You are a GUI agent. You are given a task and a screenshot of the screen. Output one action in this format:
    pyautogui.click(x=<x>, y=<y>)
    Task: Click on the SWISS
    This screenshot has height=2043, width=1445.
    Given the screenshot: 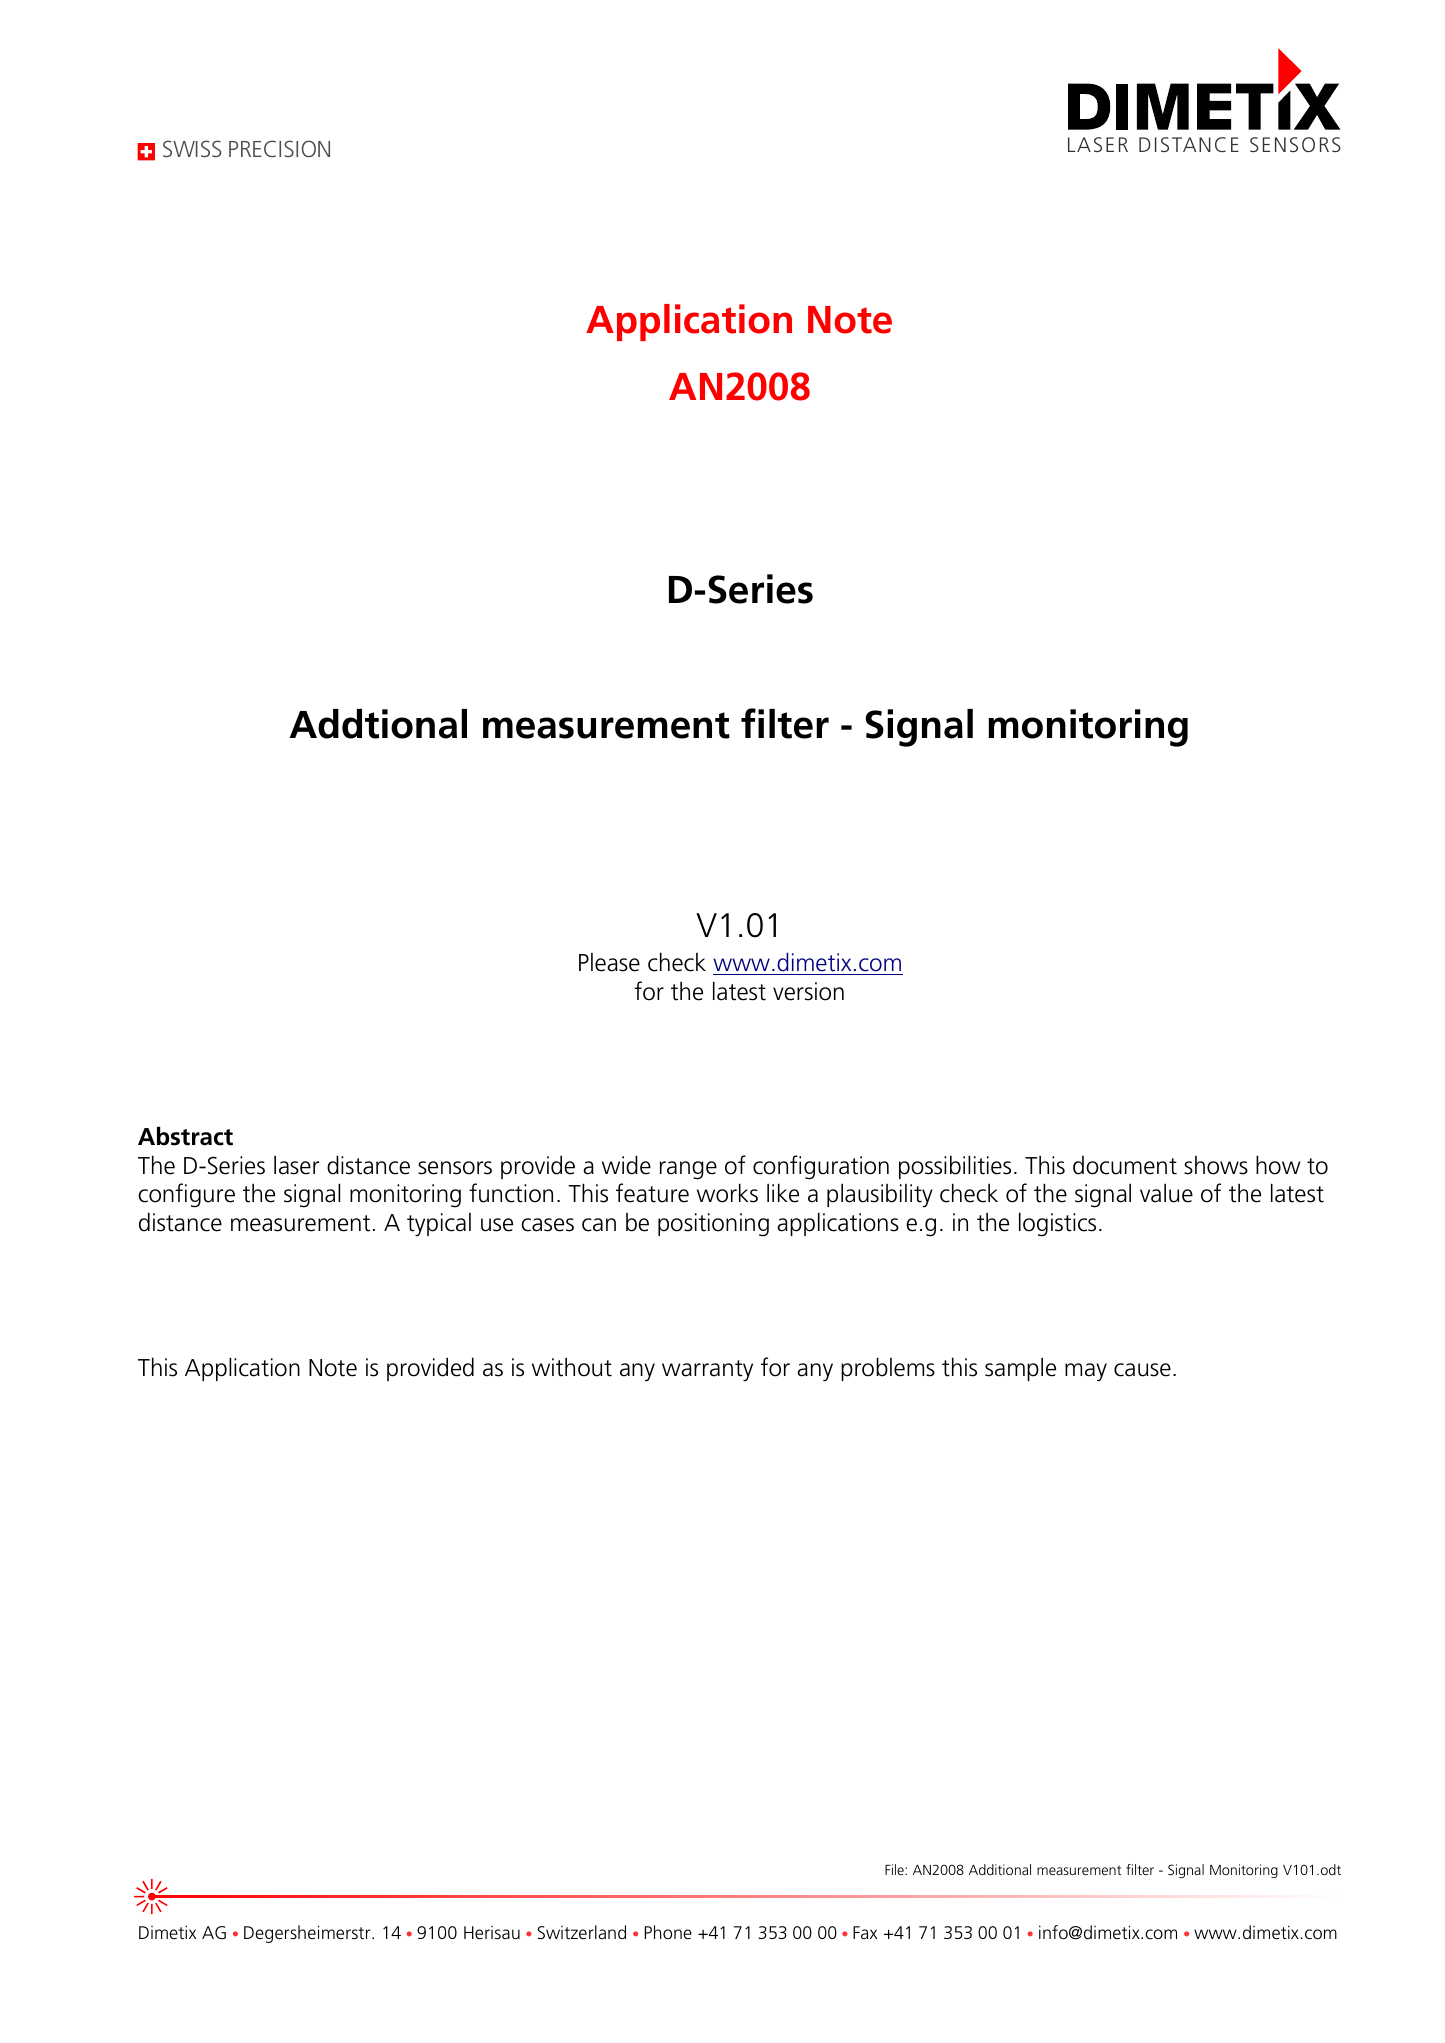 What is the action you would take?
    pyautogui.click(x=192, y=148)
